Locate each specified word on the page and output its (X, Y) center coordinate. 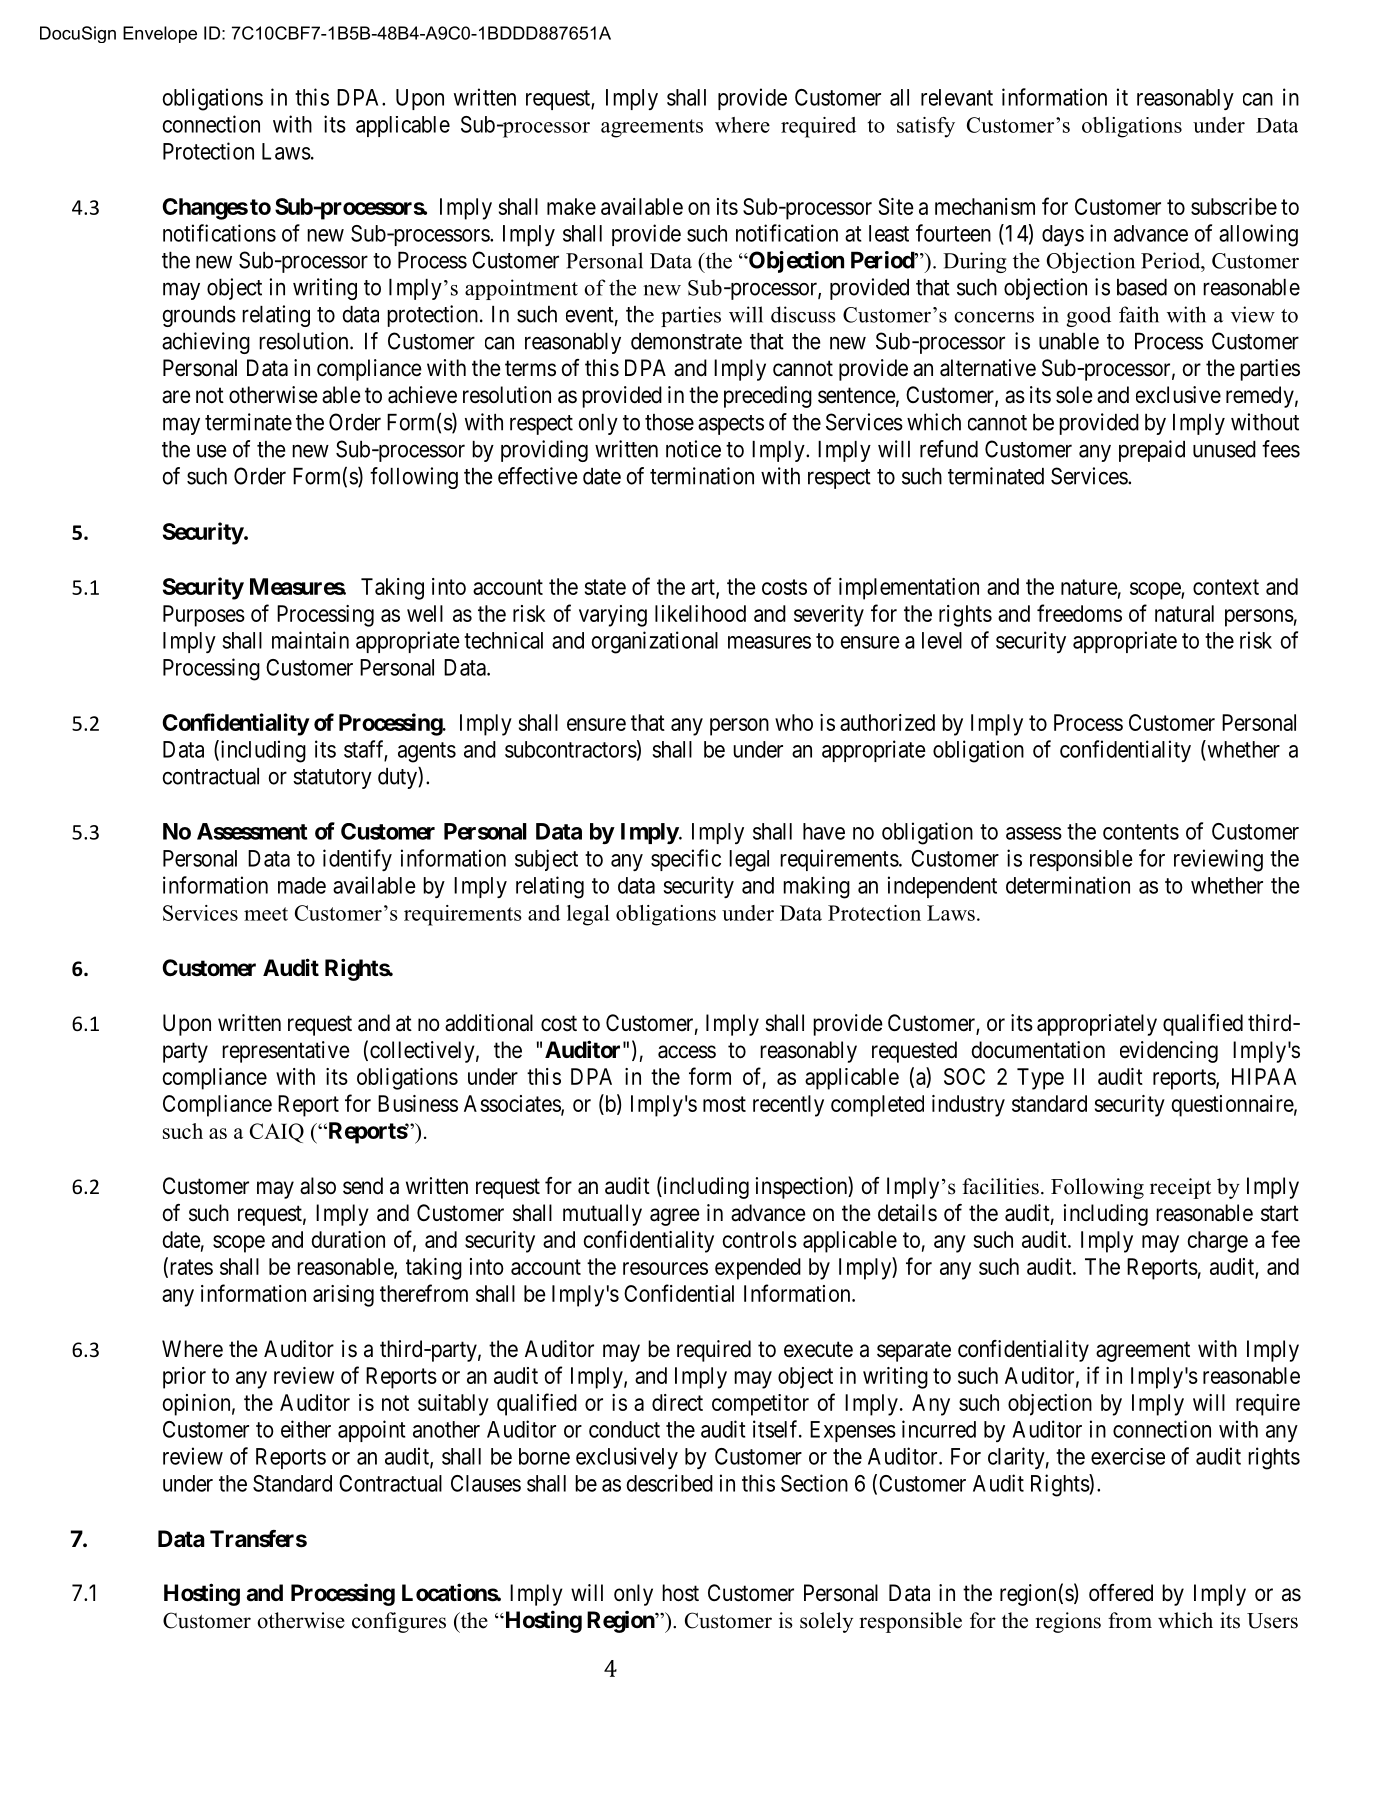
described (669, 1483)
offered (1121, 1593)
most (724, 1104)
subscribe (1234, 206)
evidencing (1169, 1052)
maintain (310, 640)
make (571, 206)
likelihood (700, 613)
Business (418, 1103)
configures (399, 1622)
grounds (199, 316)
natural (1184, 613)
